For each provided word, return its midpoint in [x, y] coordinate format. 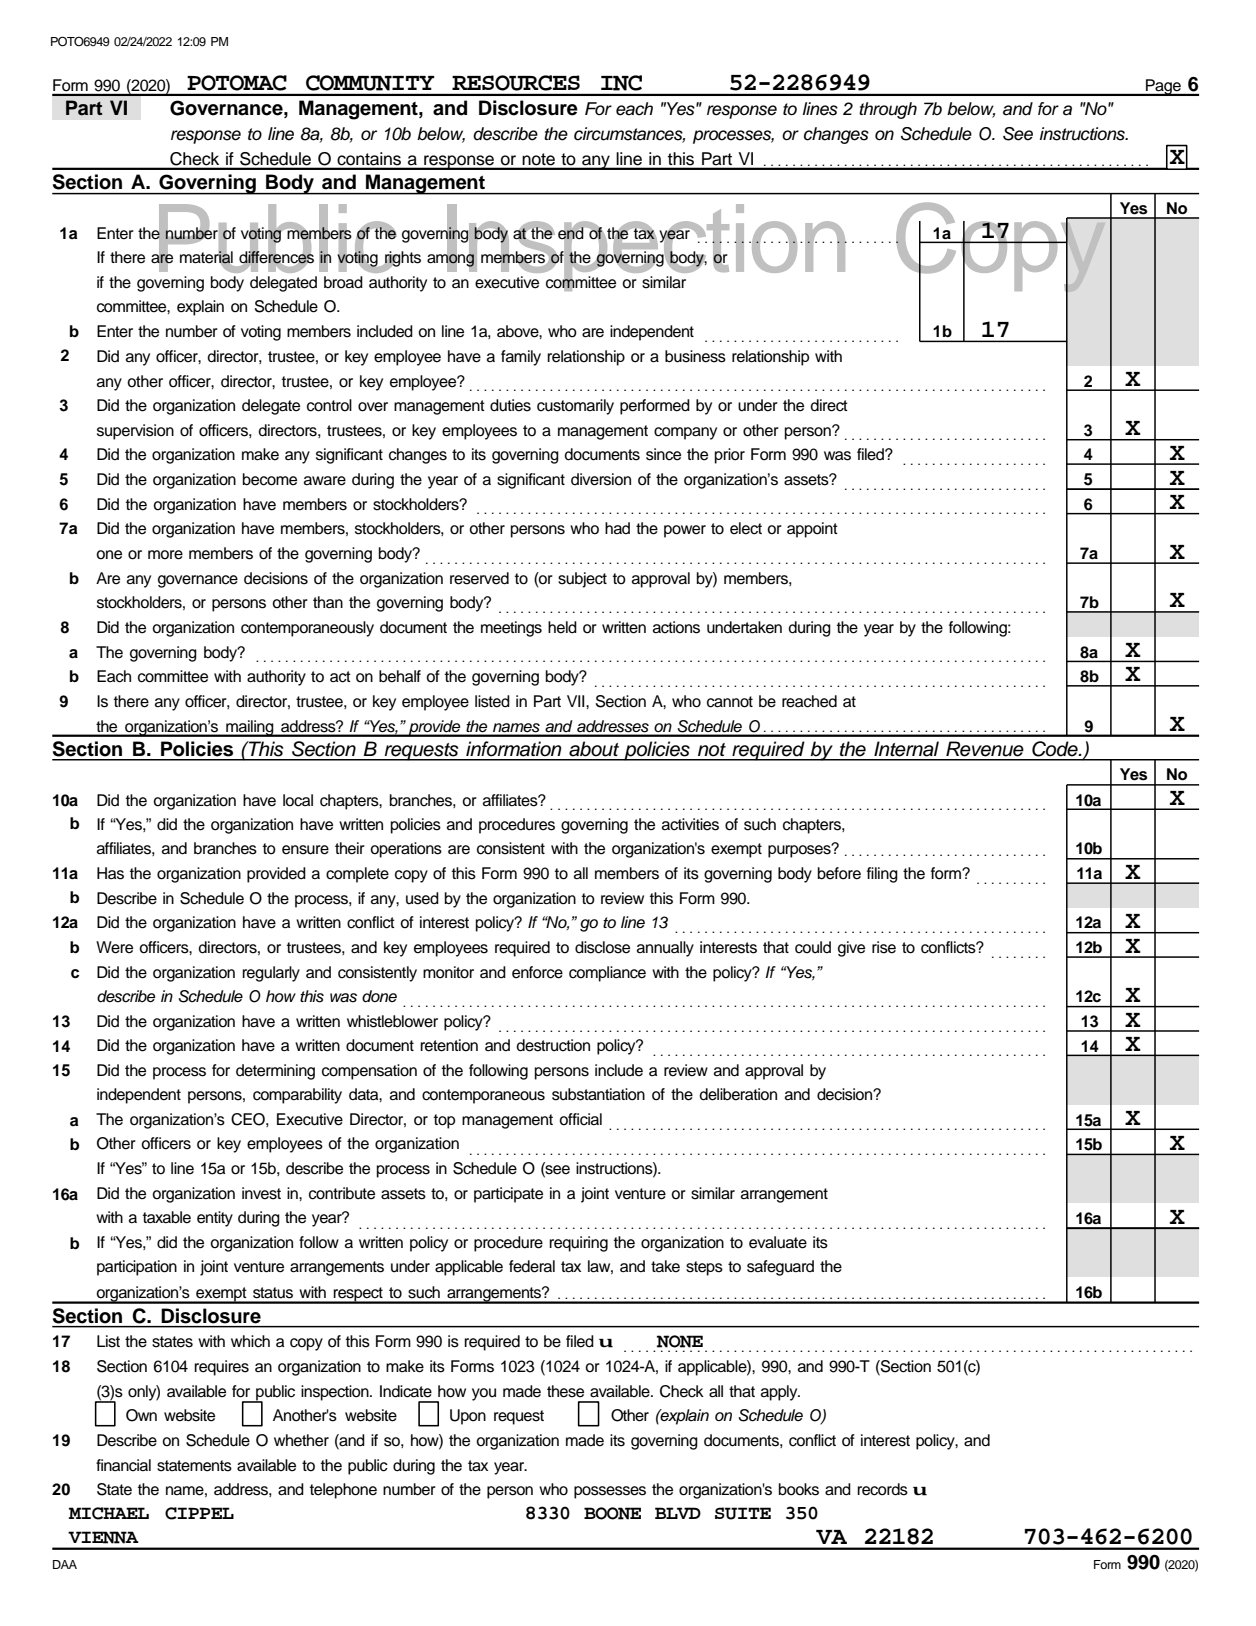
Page [1163, 87]
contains [369, 158]
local [298, 800]
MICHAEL [109, 1513]
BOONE [612, 1513]
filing [882, 875]
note [539, 159]
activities [690, 824]
